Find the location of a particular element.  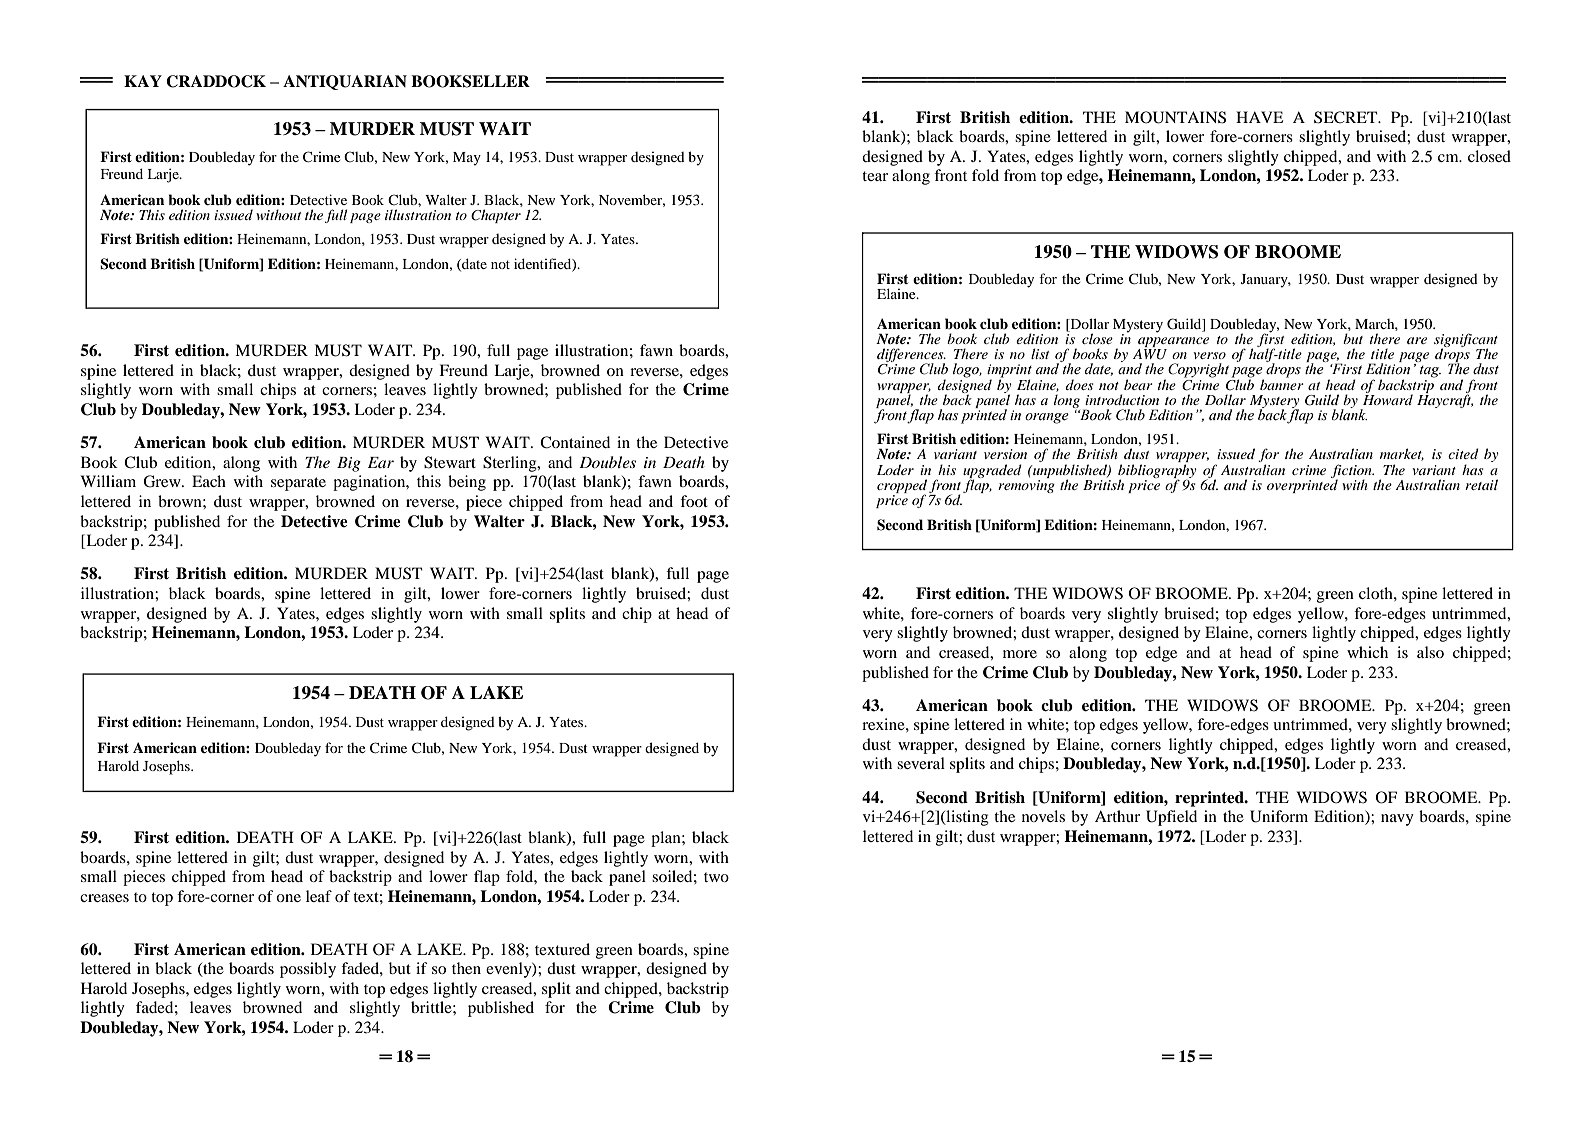

reprinted is located at coordinates (1210, 799).
